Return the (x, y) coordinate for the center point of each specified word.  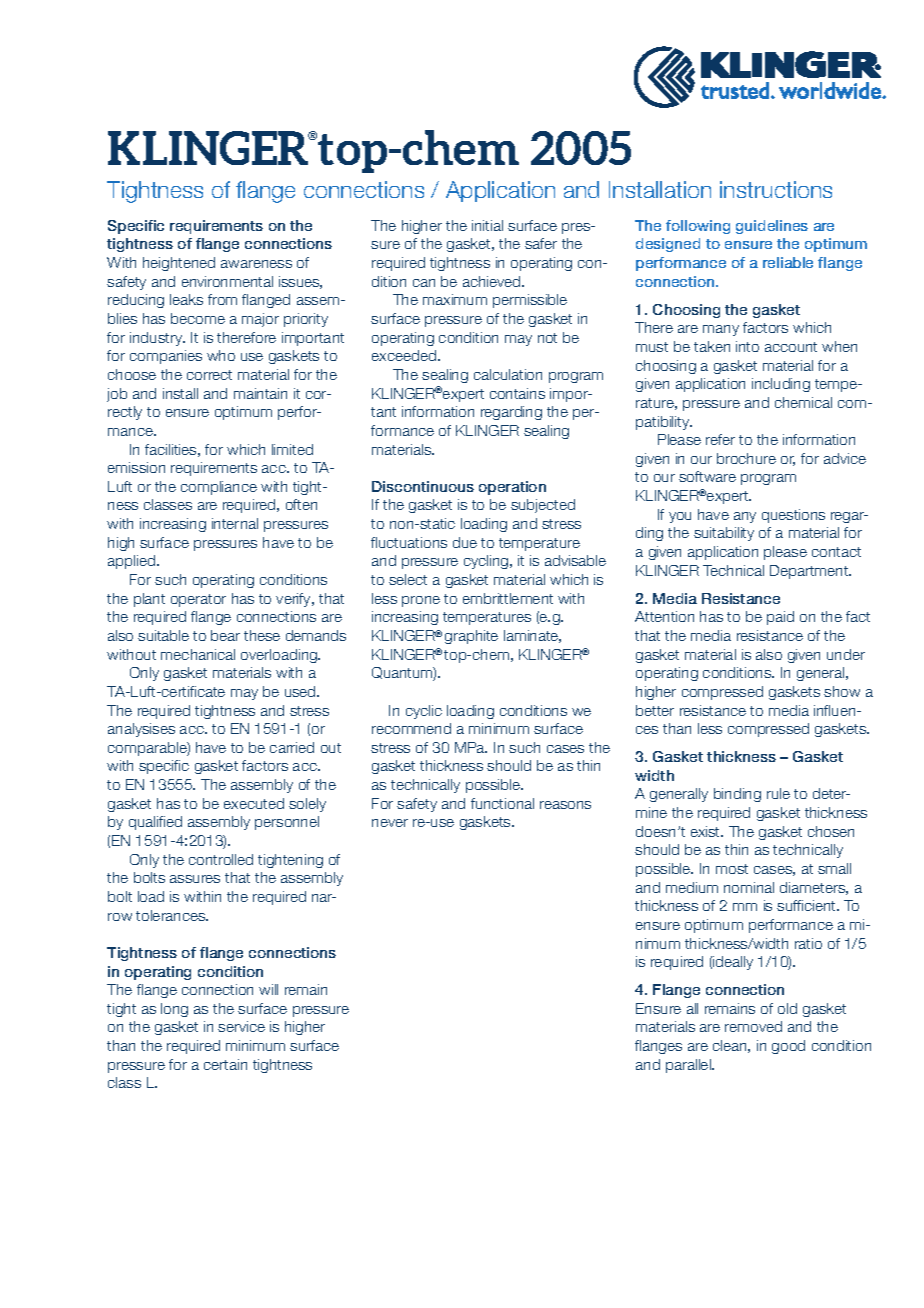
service (241, 1026)
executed (254, 803)
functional (502, 803)
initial (487, 225)
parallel (689, 1066)
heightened (179, 264)
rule (778, 793)
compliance (219, 488)
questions (793, 516)
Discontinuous (423, 486)
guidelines (772, 227)
